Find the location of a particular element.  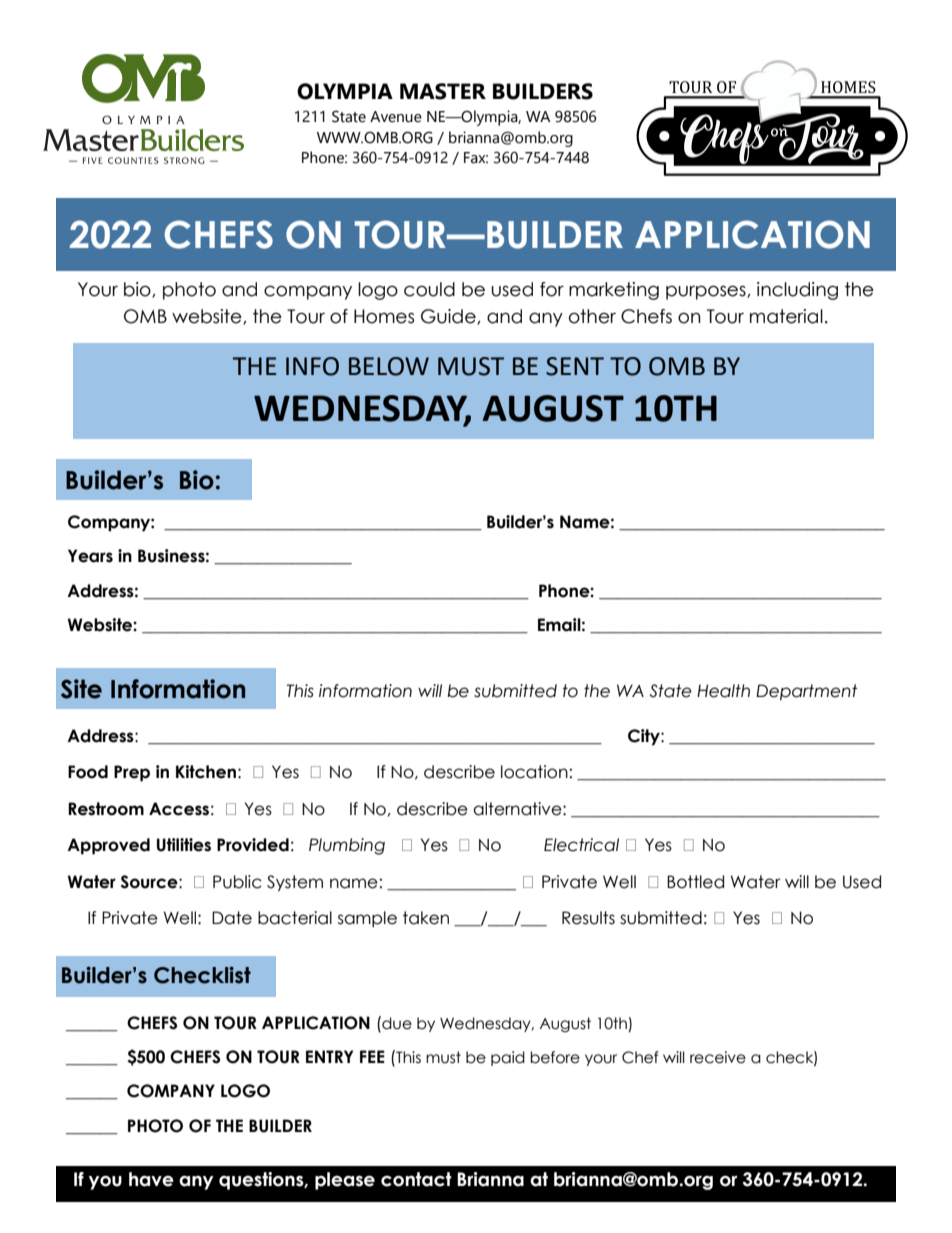

material is located at coordinates (786, 316).
